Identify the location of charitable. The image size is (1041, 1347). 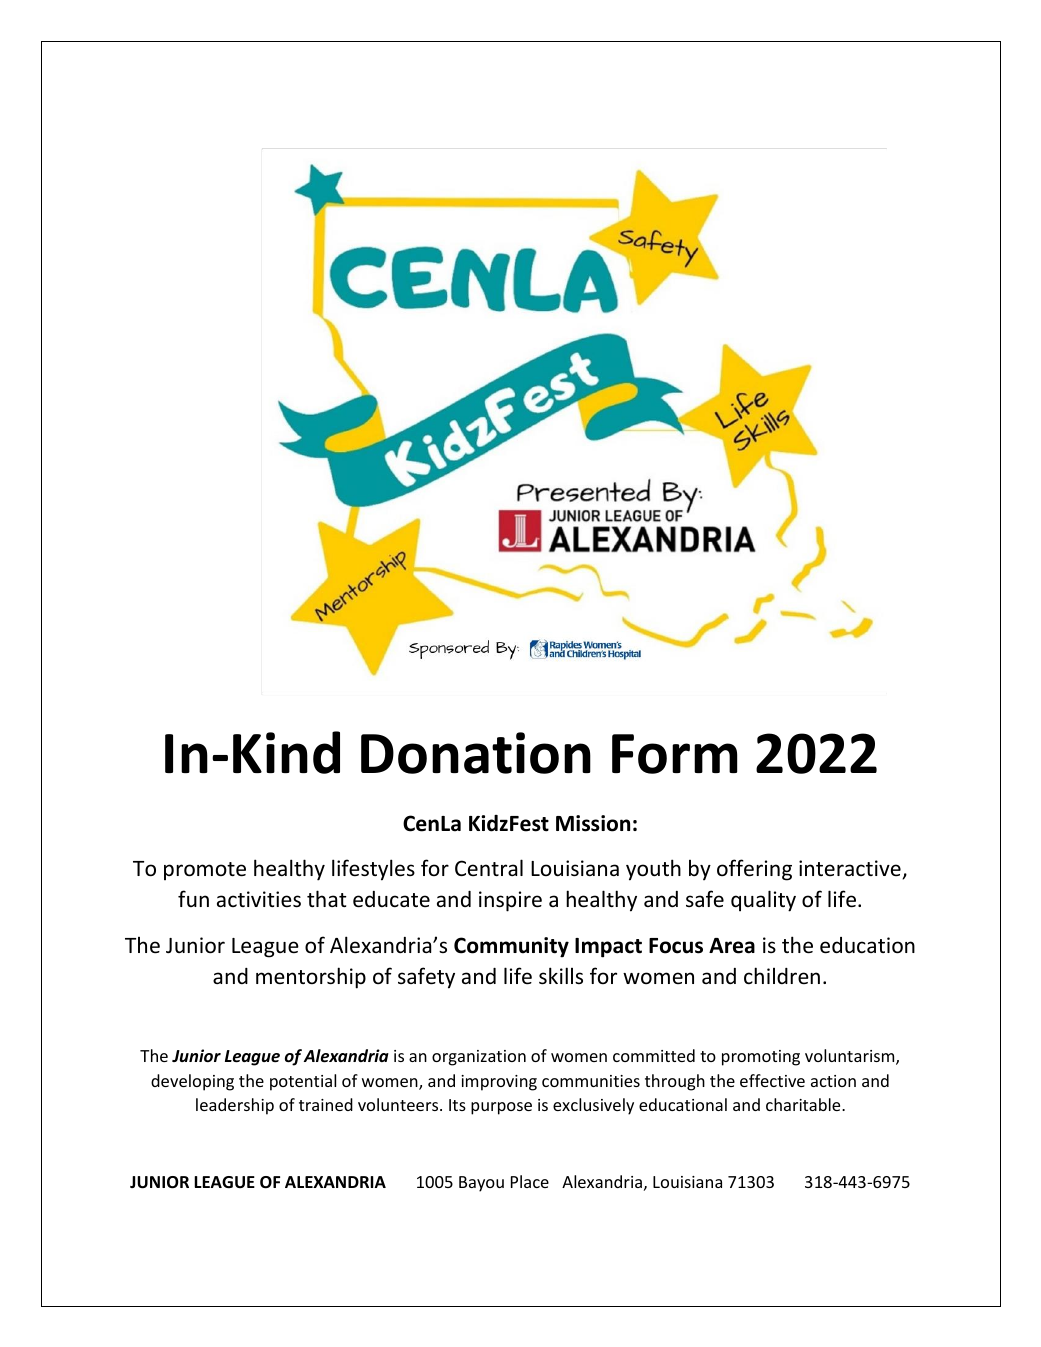
(804, 1104).
